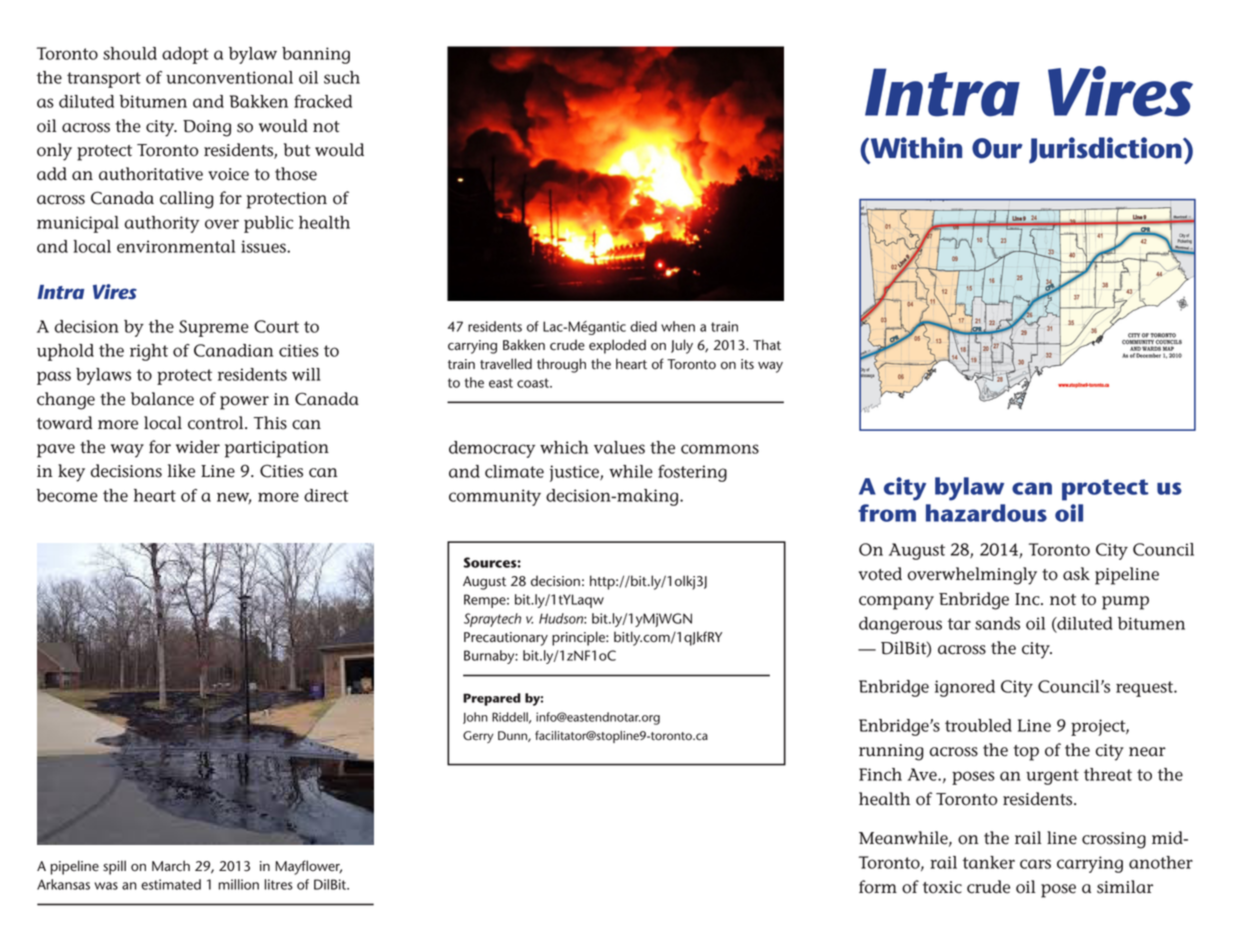  What do you see at coordinates (171, 866) in the page?
I see `March` at bounding box center [171, 866].
